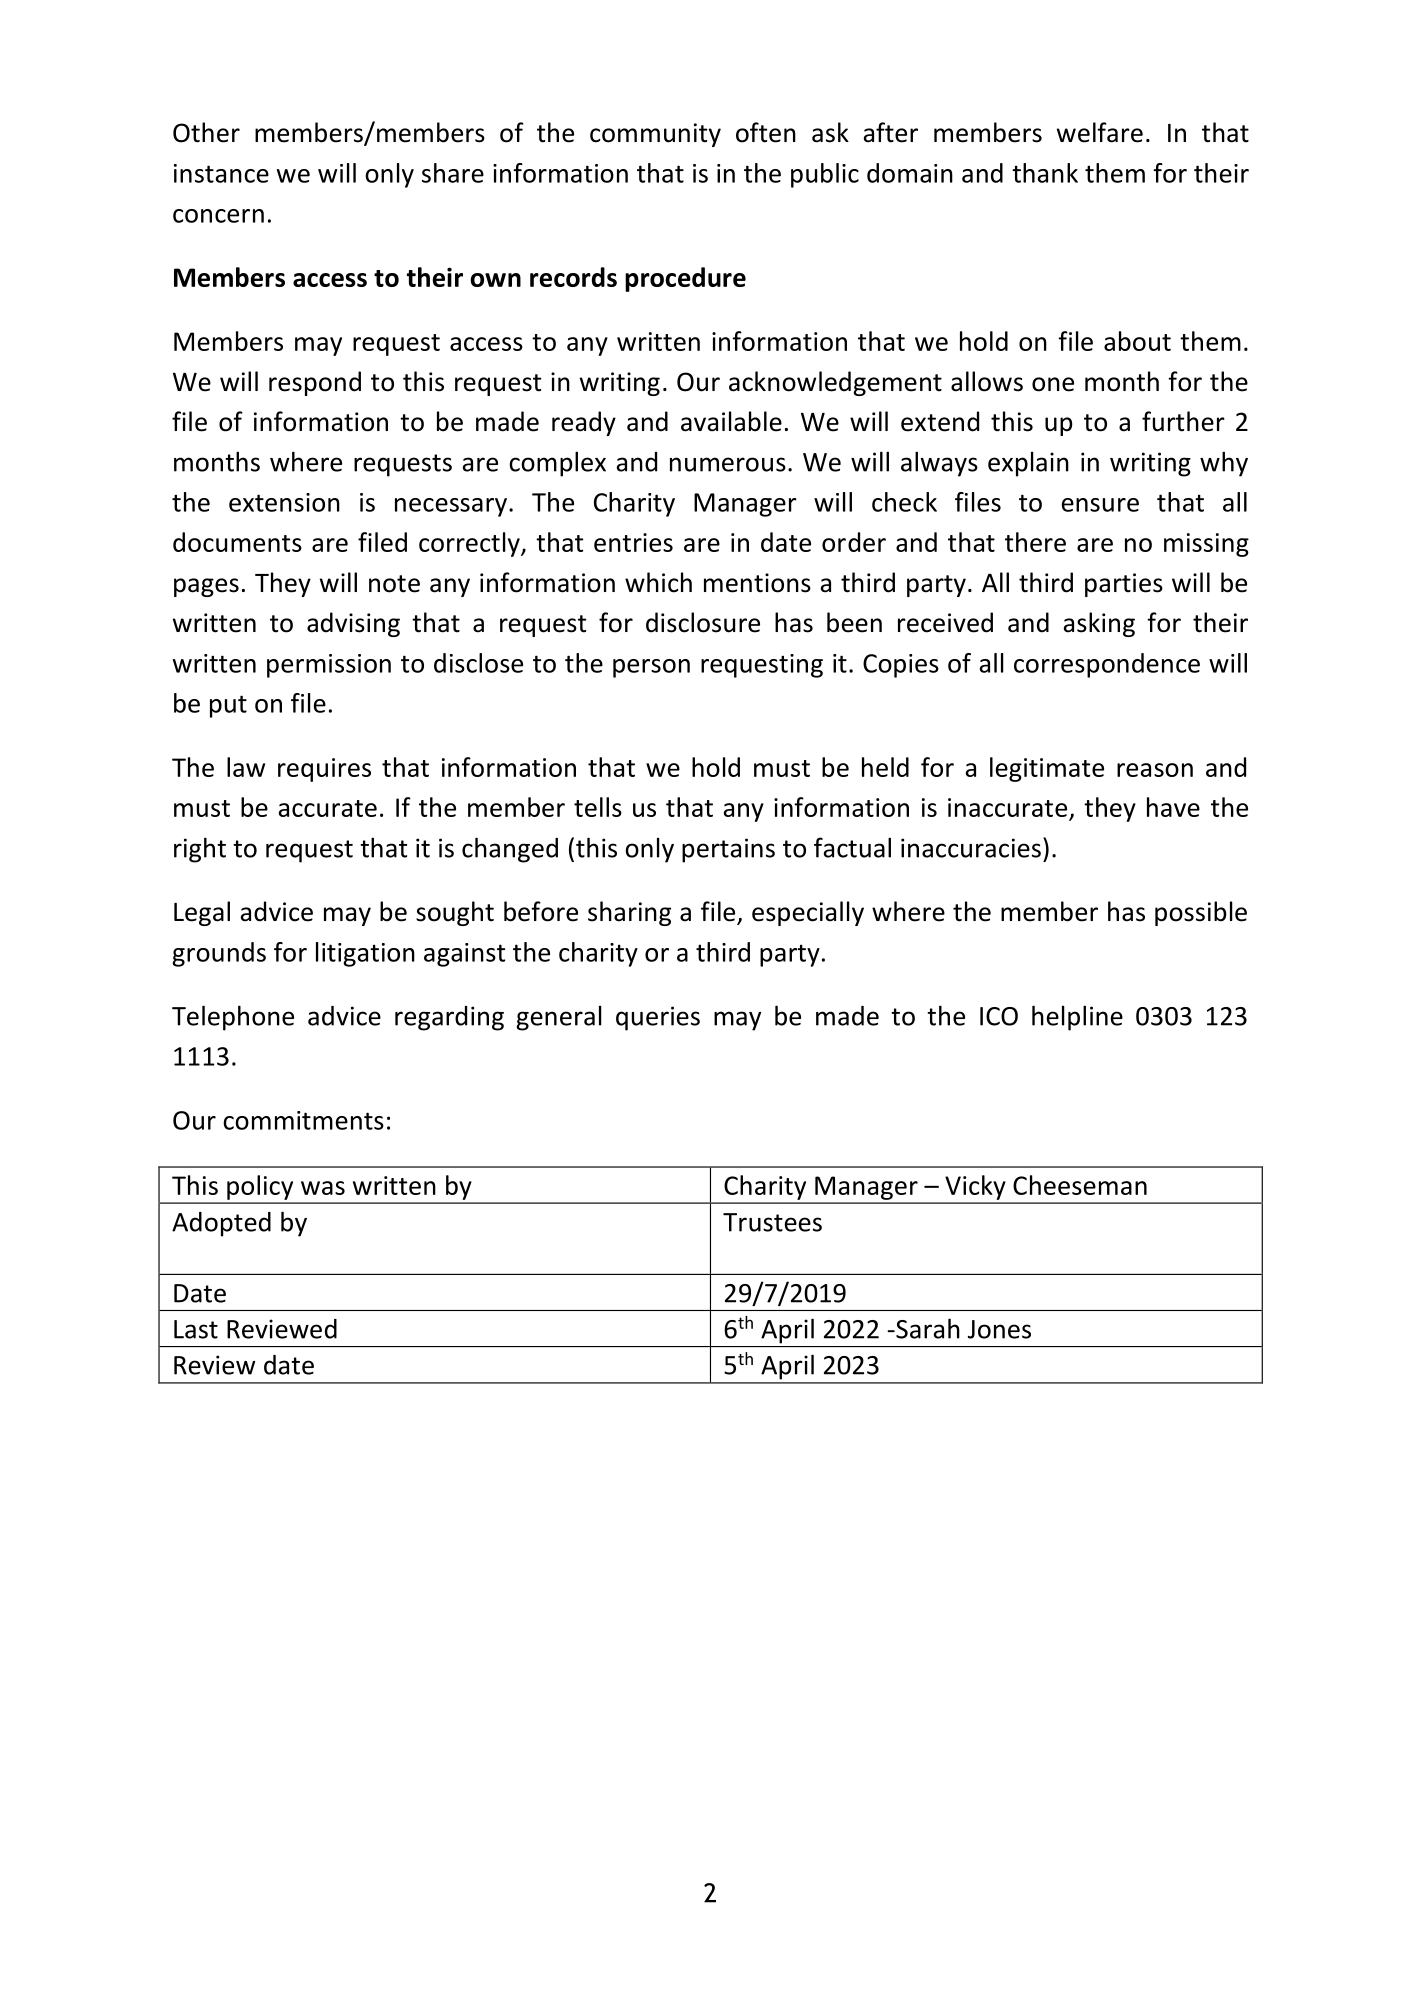  Describe the element at coordinates (772, 1222) in the document. I see `Trustees` at that location.
